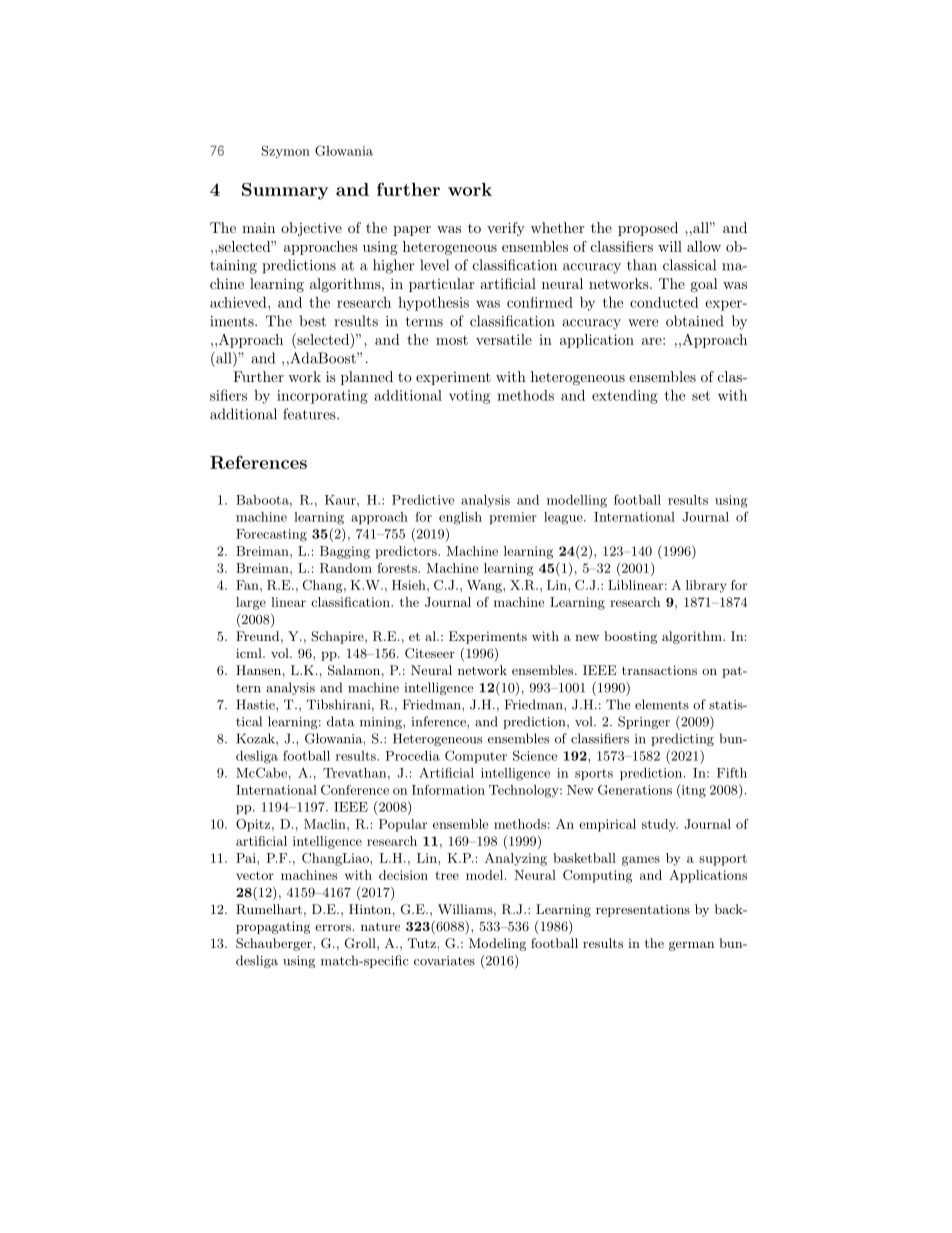  What do you see at coordinates (448, 790) in the screenshot?
I see `Information` at bounding box center [448, 790].
